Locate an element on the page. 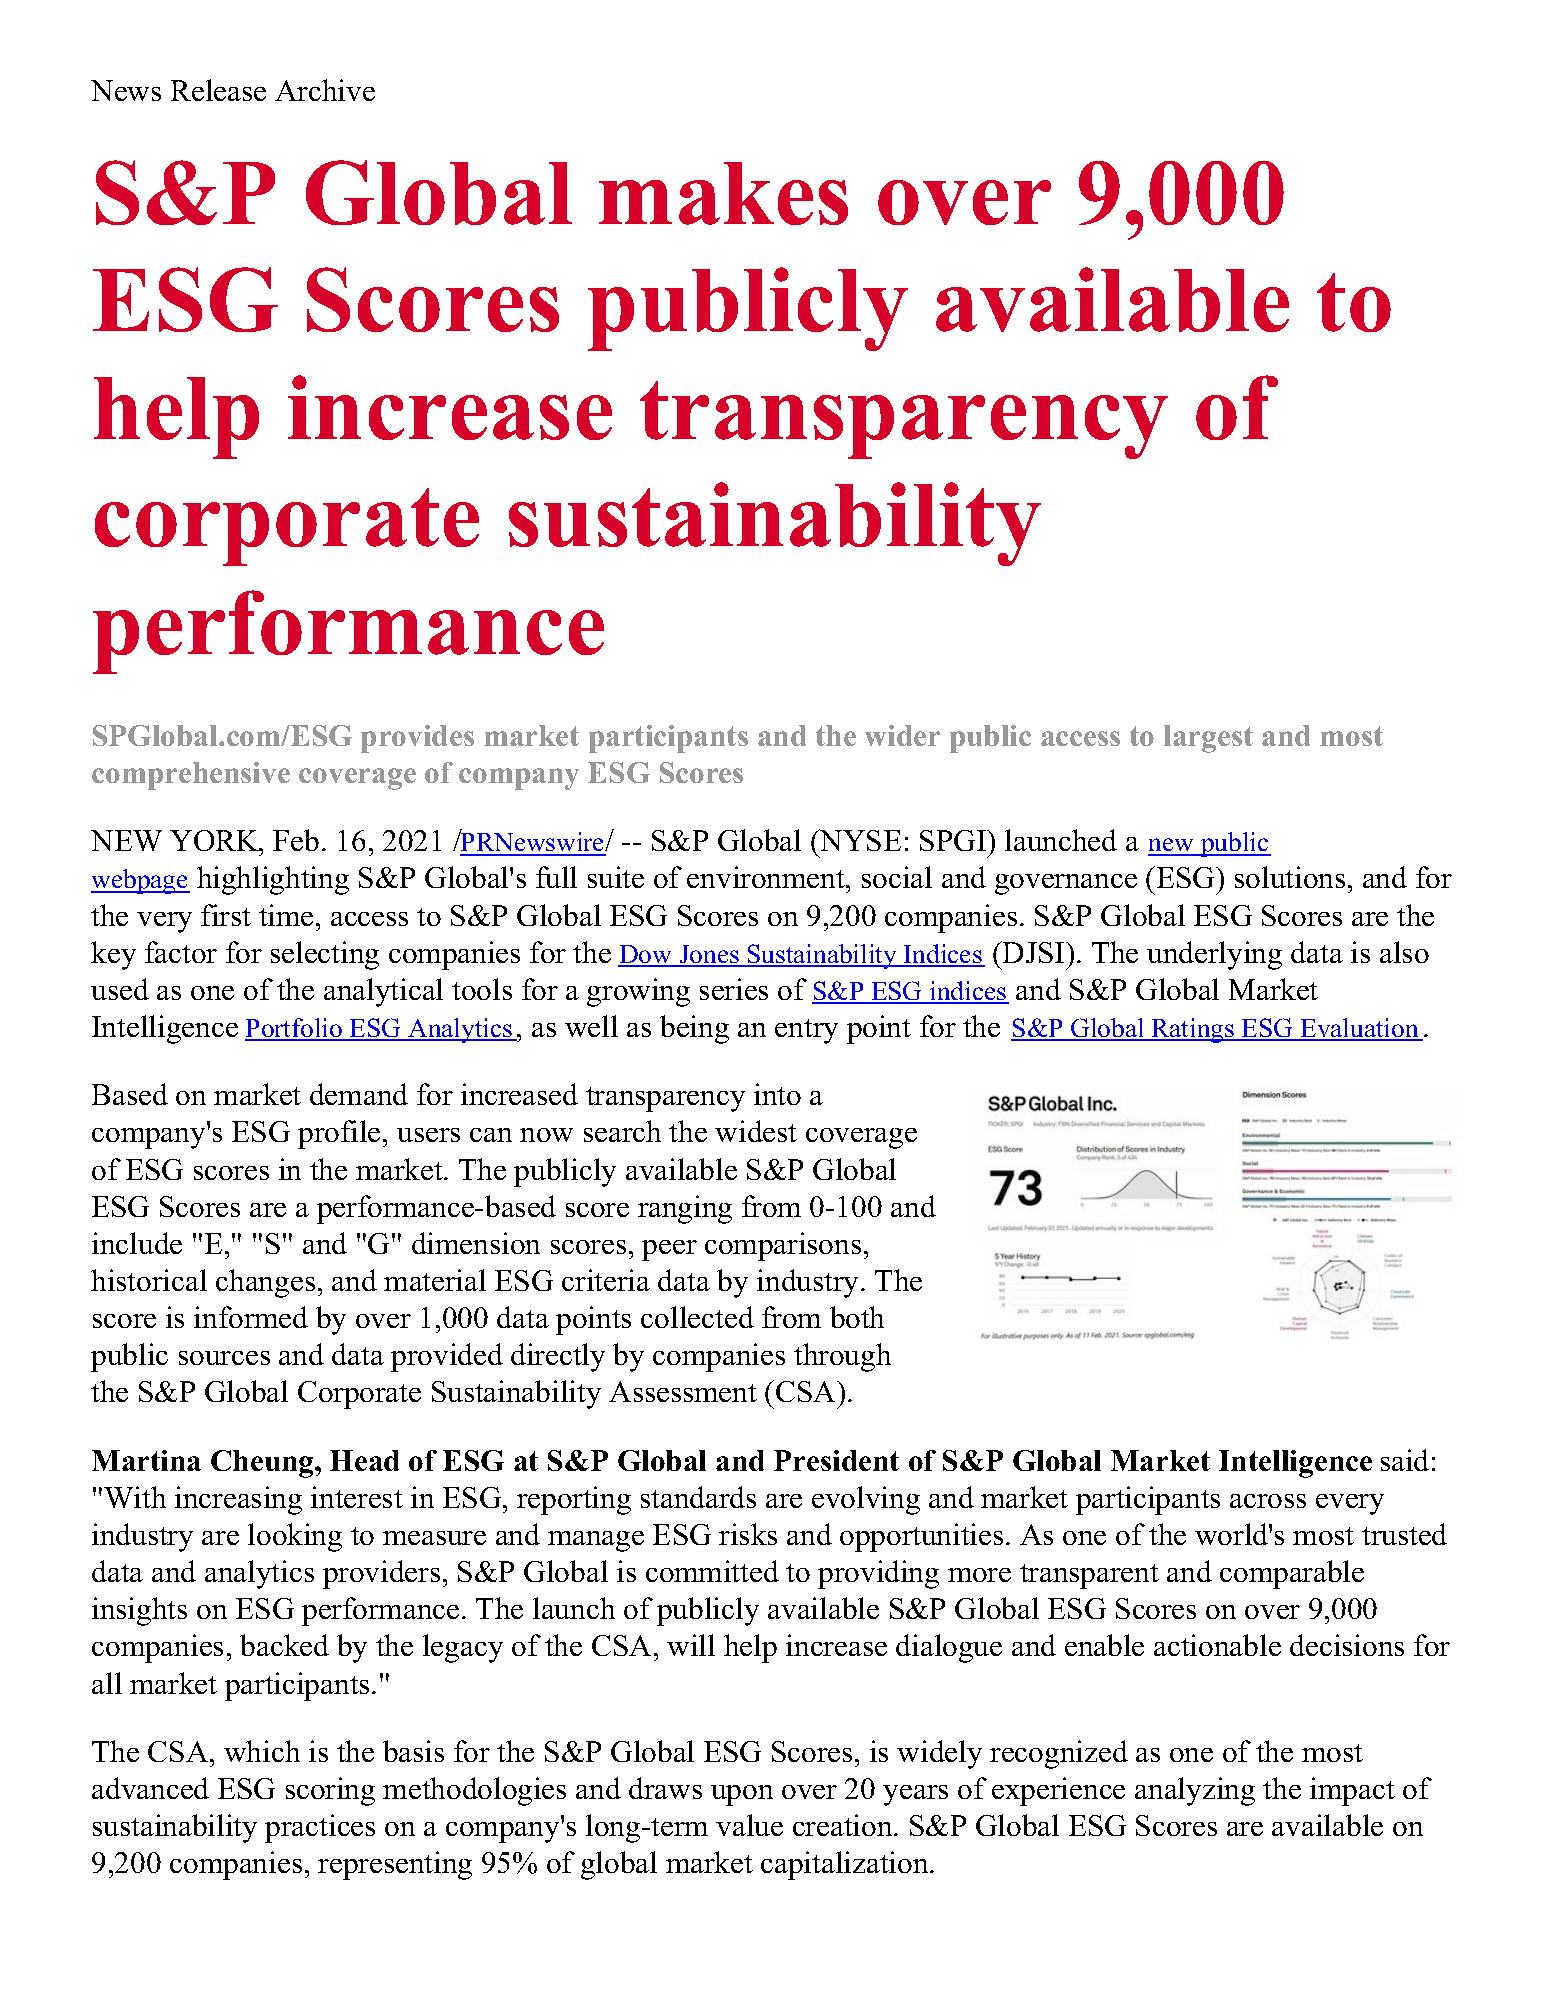  wider is located at coordinates (902, 735).
